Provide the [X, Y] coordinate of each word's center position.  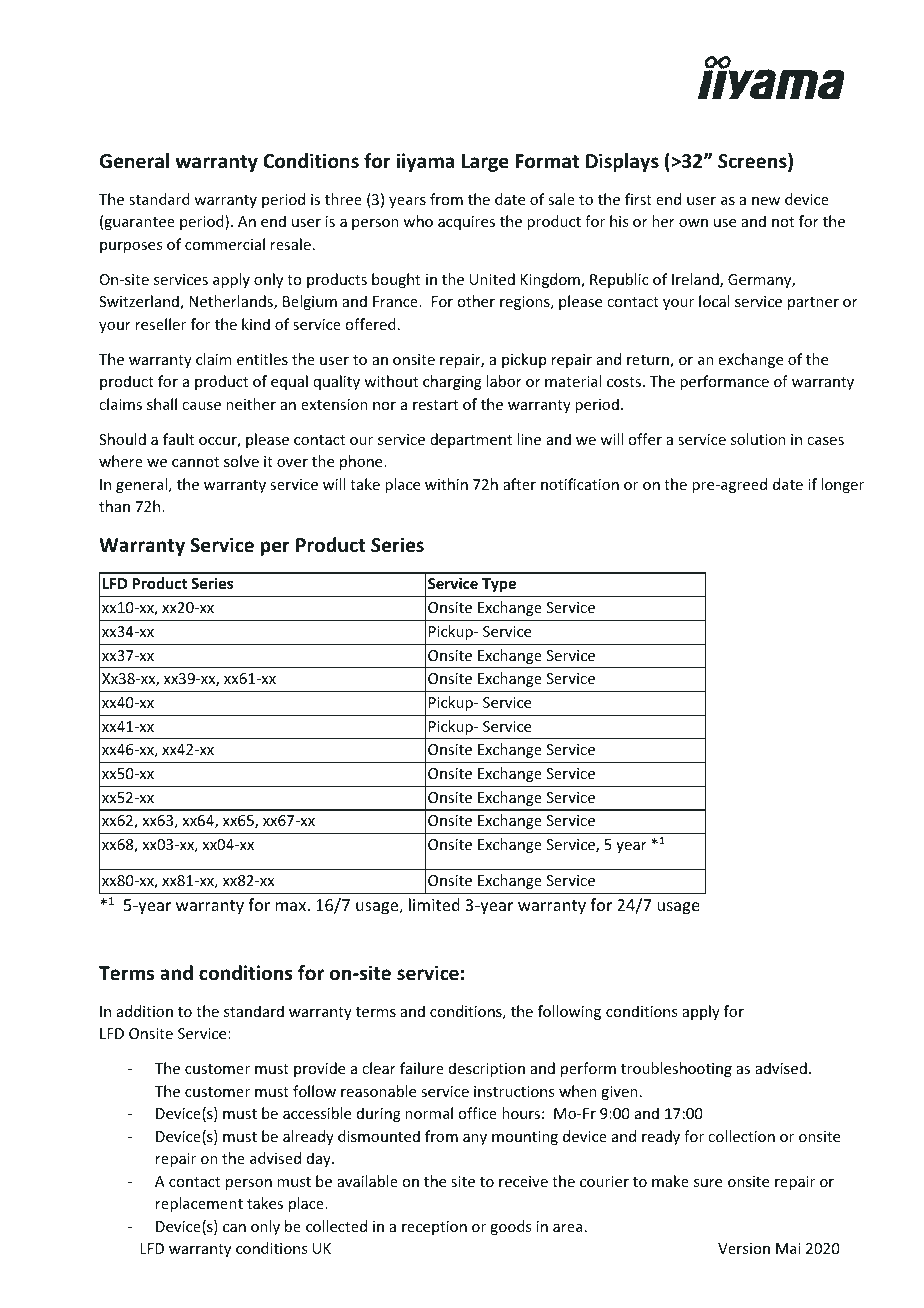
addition [145, 1011]
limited [434, 904]
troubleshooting [676, 1069]
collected [336, 1226]
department [471, 440]
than [114, 506]
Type [499, 585]
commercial [225, 244]
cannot [195, 462]
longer [842, 485]
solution [758, 439]
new [766, 201]
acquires [466, 223]
